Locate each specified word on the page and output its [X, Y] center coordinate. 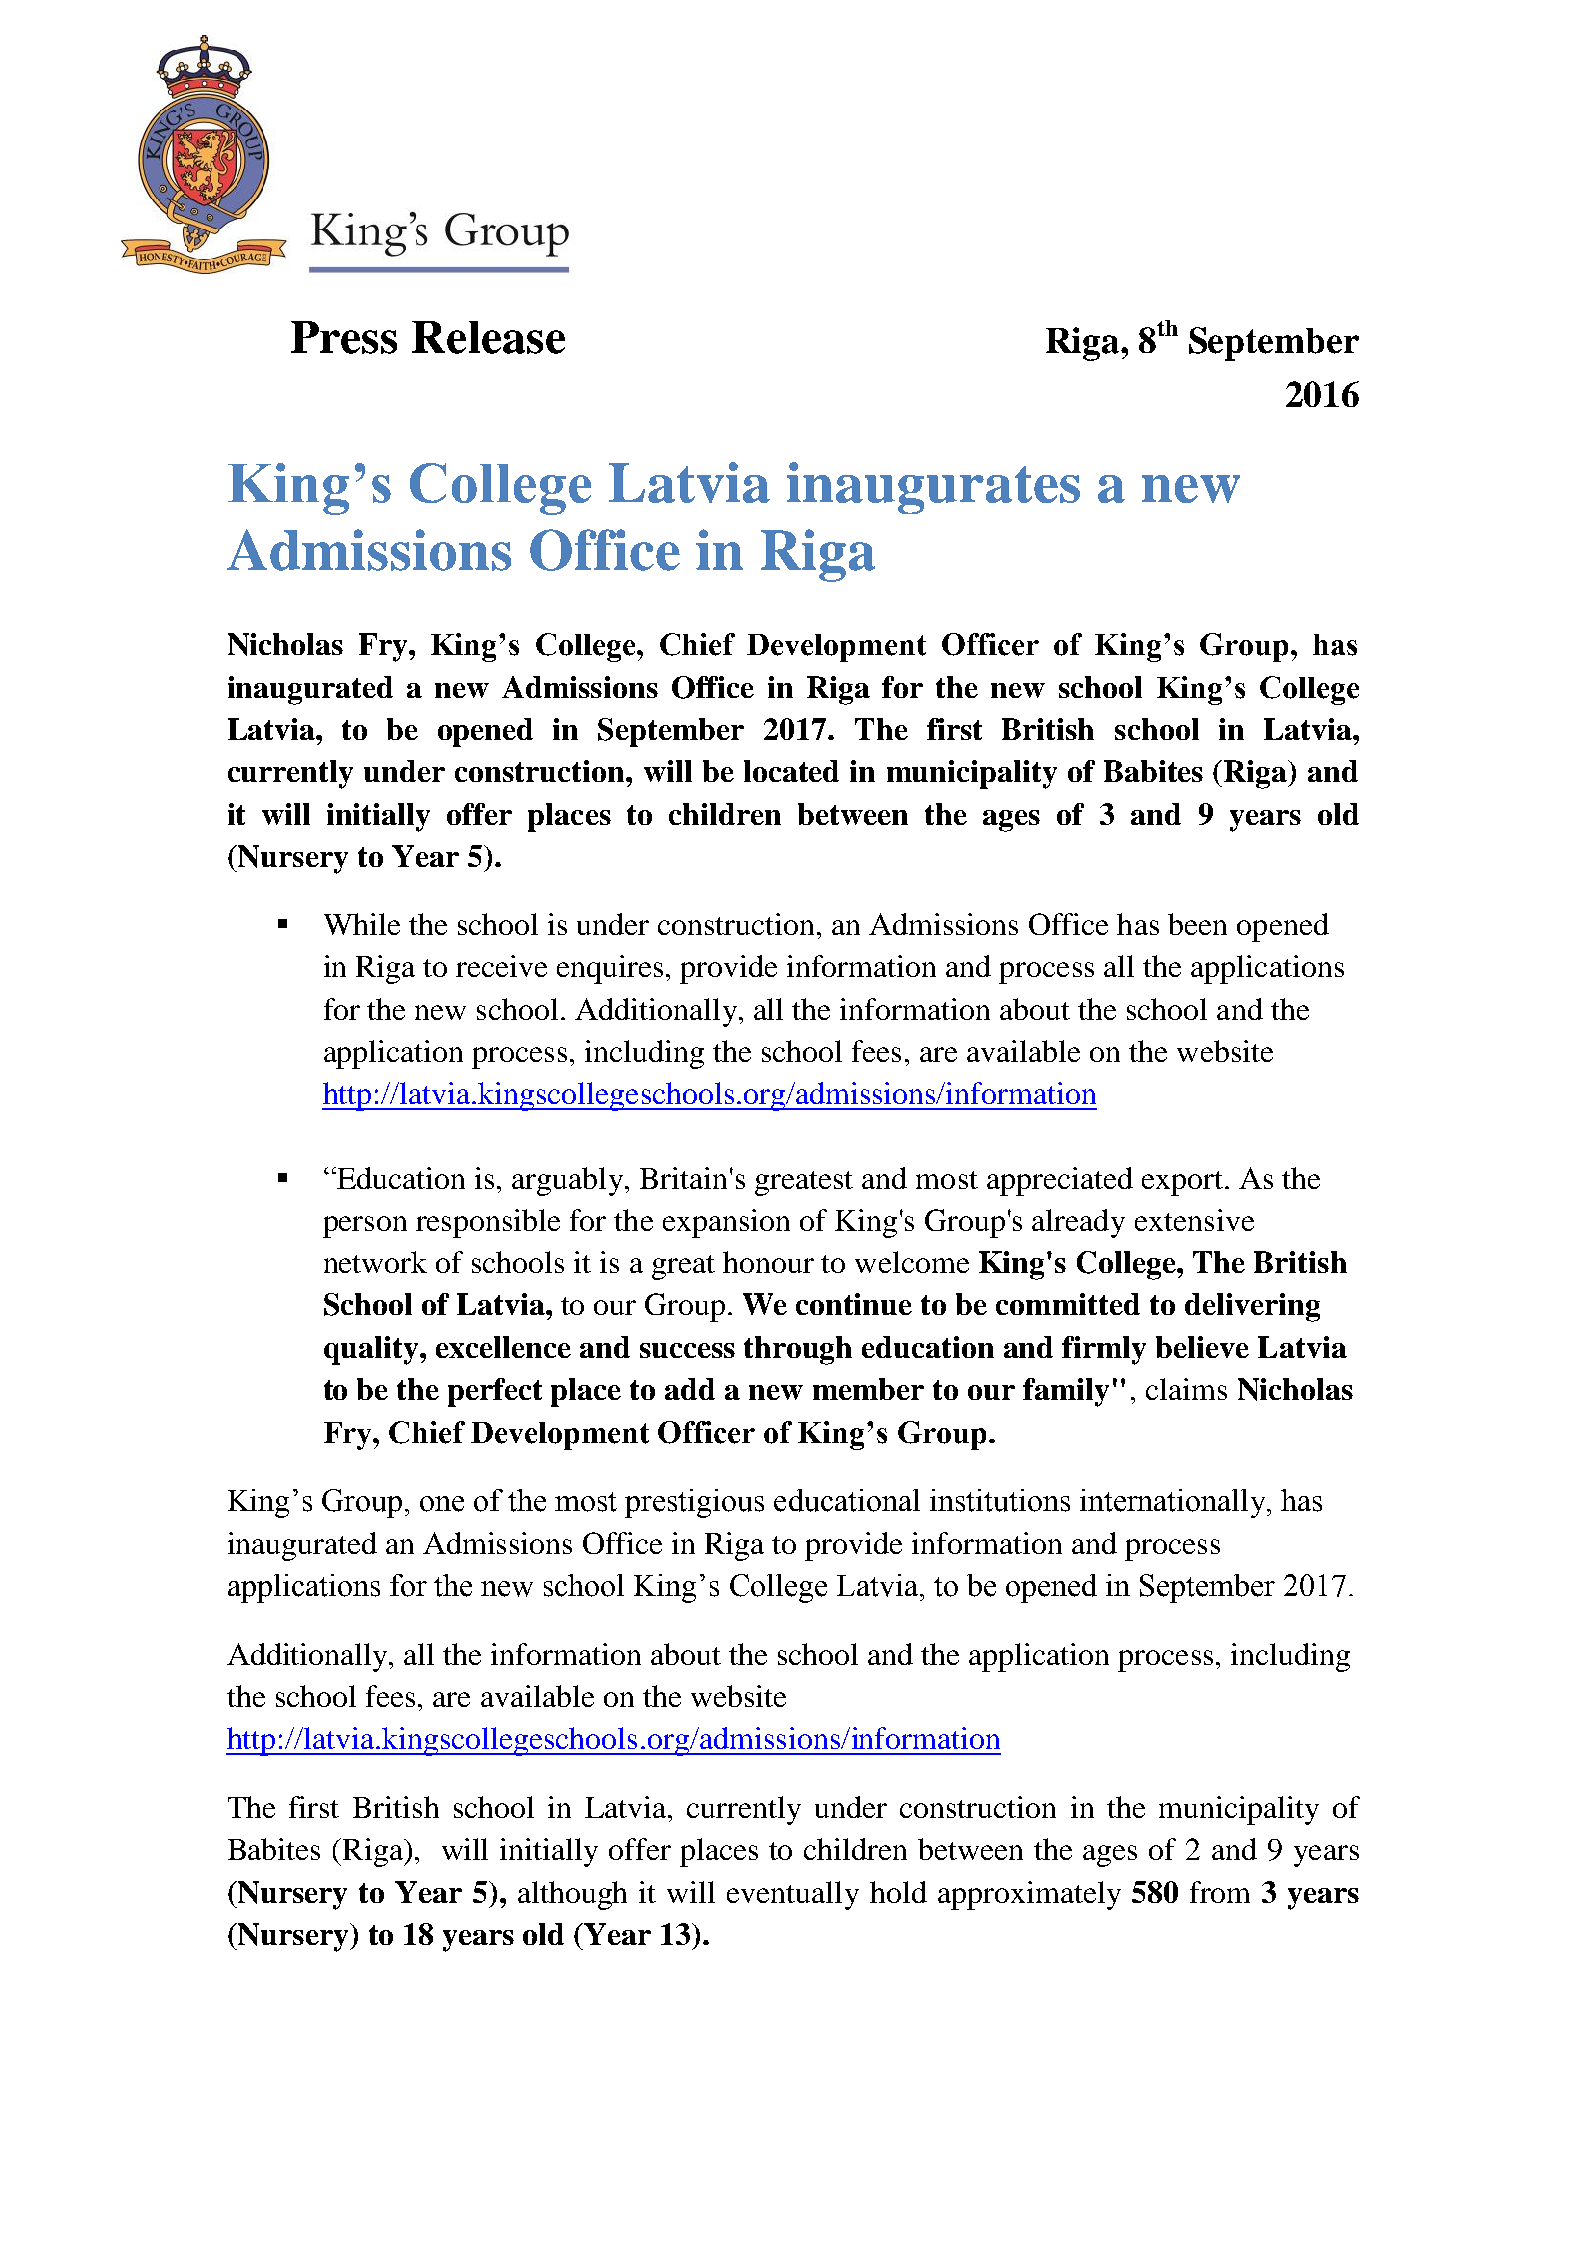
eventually [793, 1895]
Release [488, 337]
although [572, 1895]
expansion [726, 1223]
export [1182, 1183]
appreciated [1060, 1181]
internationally [1174, 1503]
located [791, 771]
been [1197, 924]
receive [501, 966]
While [362, 924]
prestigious [694, 1503]
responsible [488, 1223]
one [442, 1504]
